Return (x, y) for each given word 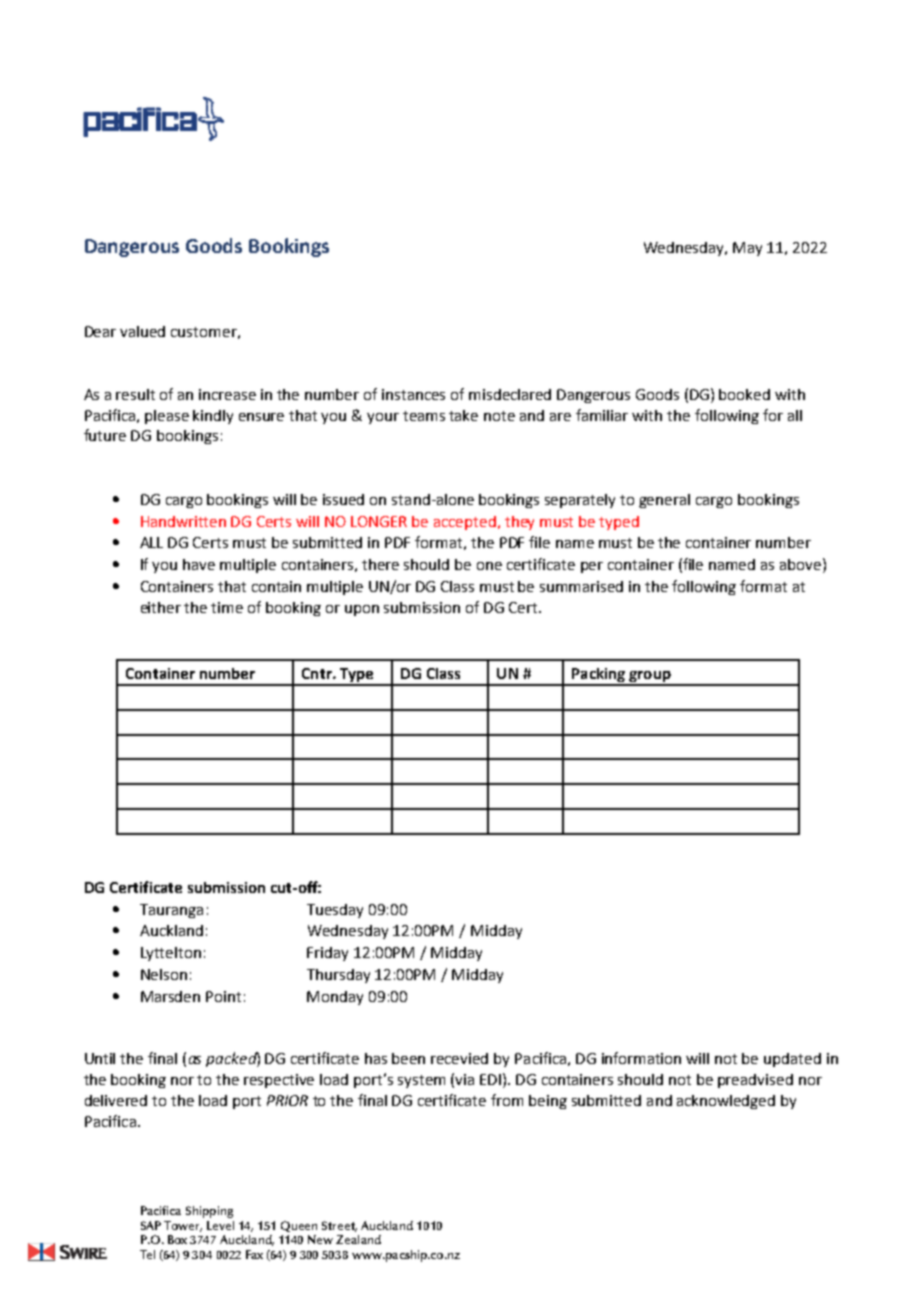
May (747, 249)
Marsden (170, 996)
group (650, 678)
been (408, 1058)
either (161, 607)
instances (413, 394)
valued (142, 331)
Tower (183, 1226)
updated (792, 1060)
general (664, 501)
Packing (599, 676)
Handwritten (183, 521)
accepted (465, 523)
